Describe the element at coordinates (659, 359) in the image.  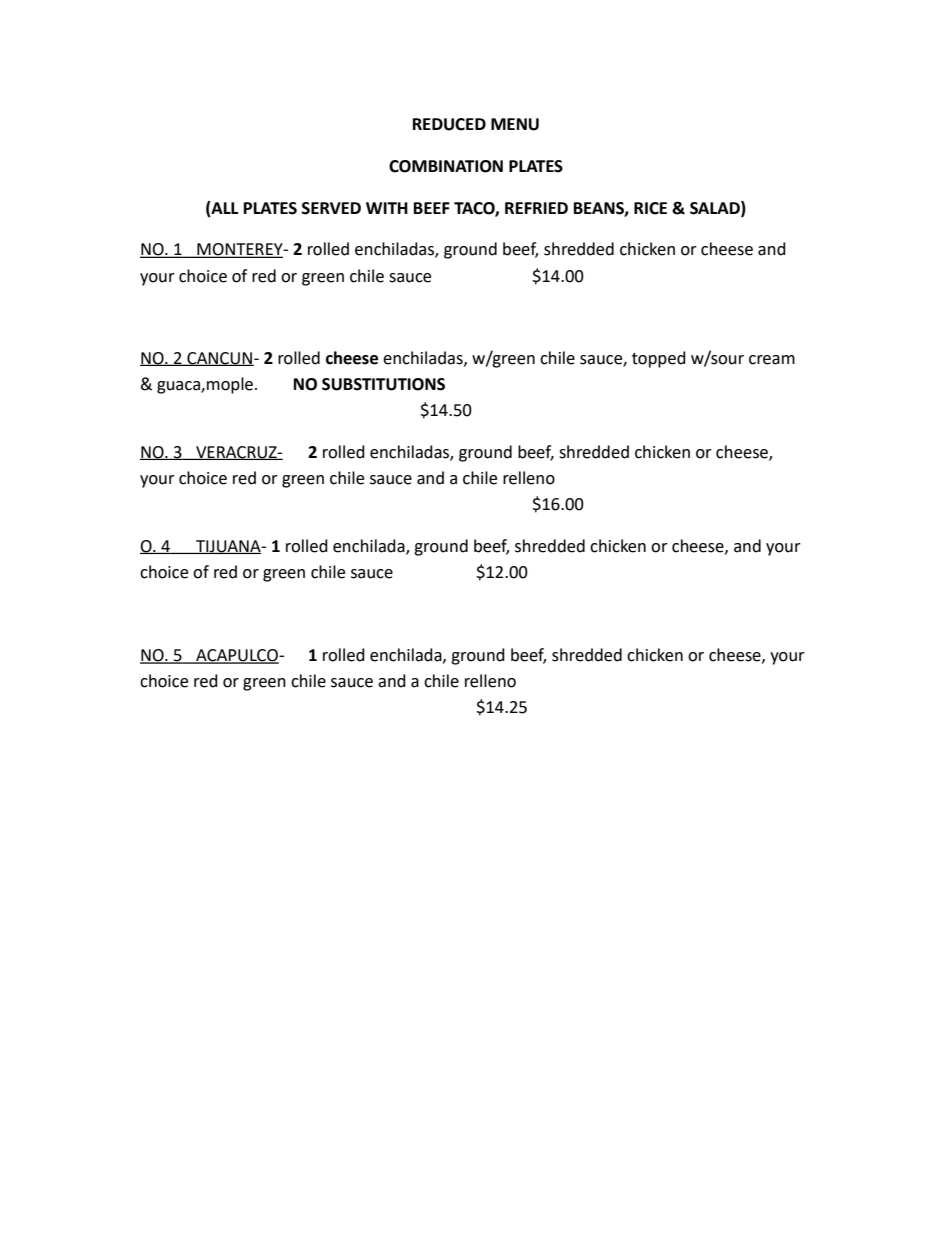
I see `topped` at that location.
